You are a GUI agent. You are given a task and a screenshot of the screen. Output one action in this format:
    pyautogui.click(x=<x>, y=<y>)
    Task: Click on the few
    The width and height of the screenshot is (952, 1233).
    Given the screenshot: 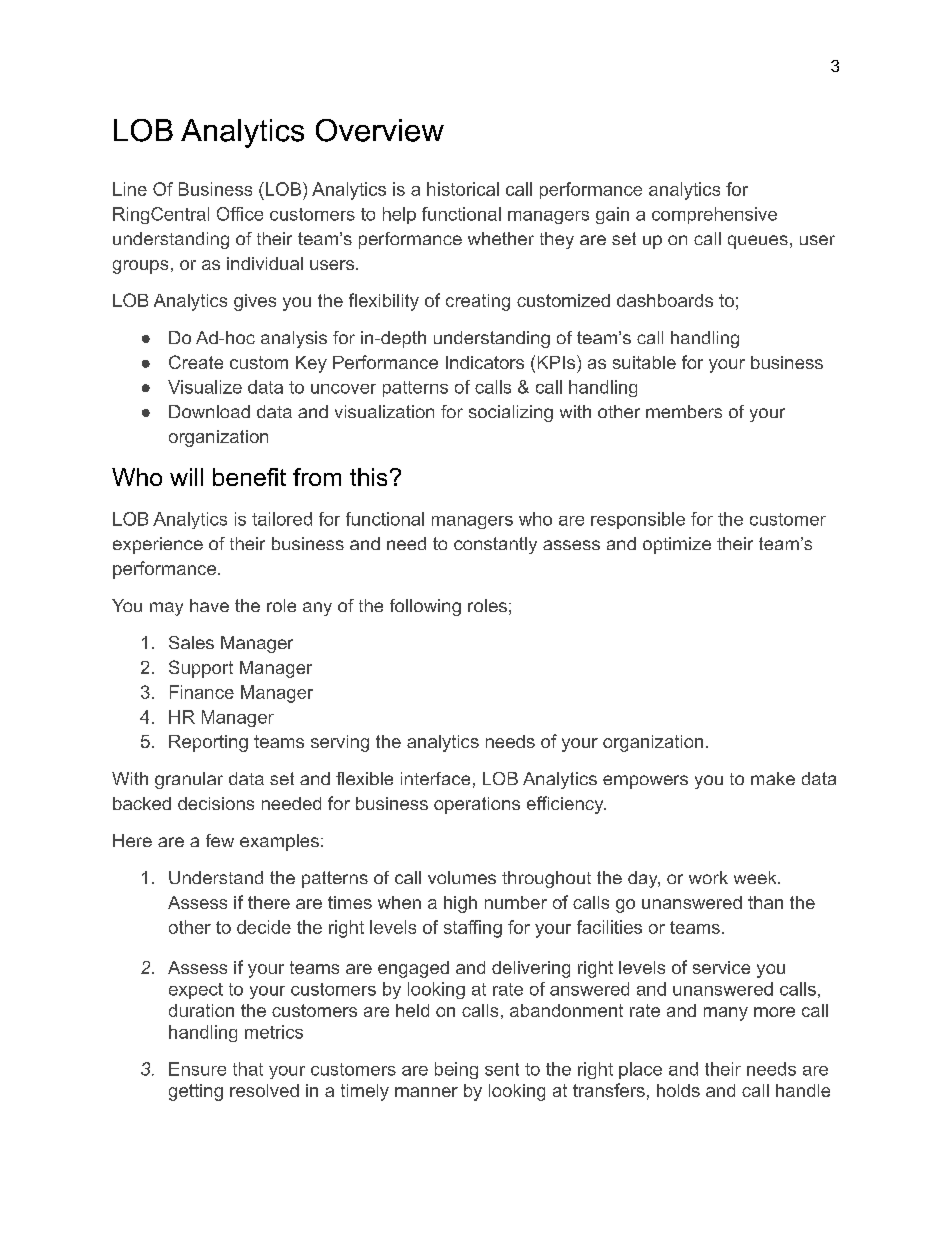 What is the action you would take?
    pyautogui.click(x=220, y=840)
